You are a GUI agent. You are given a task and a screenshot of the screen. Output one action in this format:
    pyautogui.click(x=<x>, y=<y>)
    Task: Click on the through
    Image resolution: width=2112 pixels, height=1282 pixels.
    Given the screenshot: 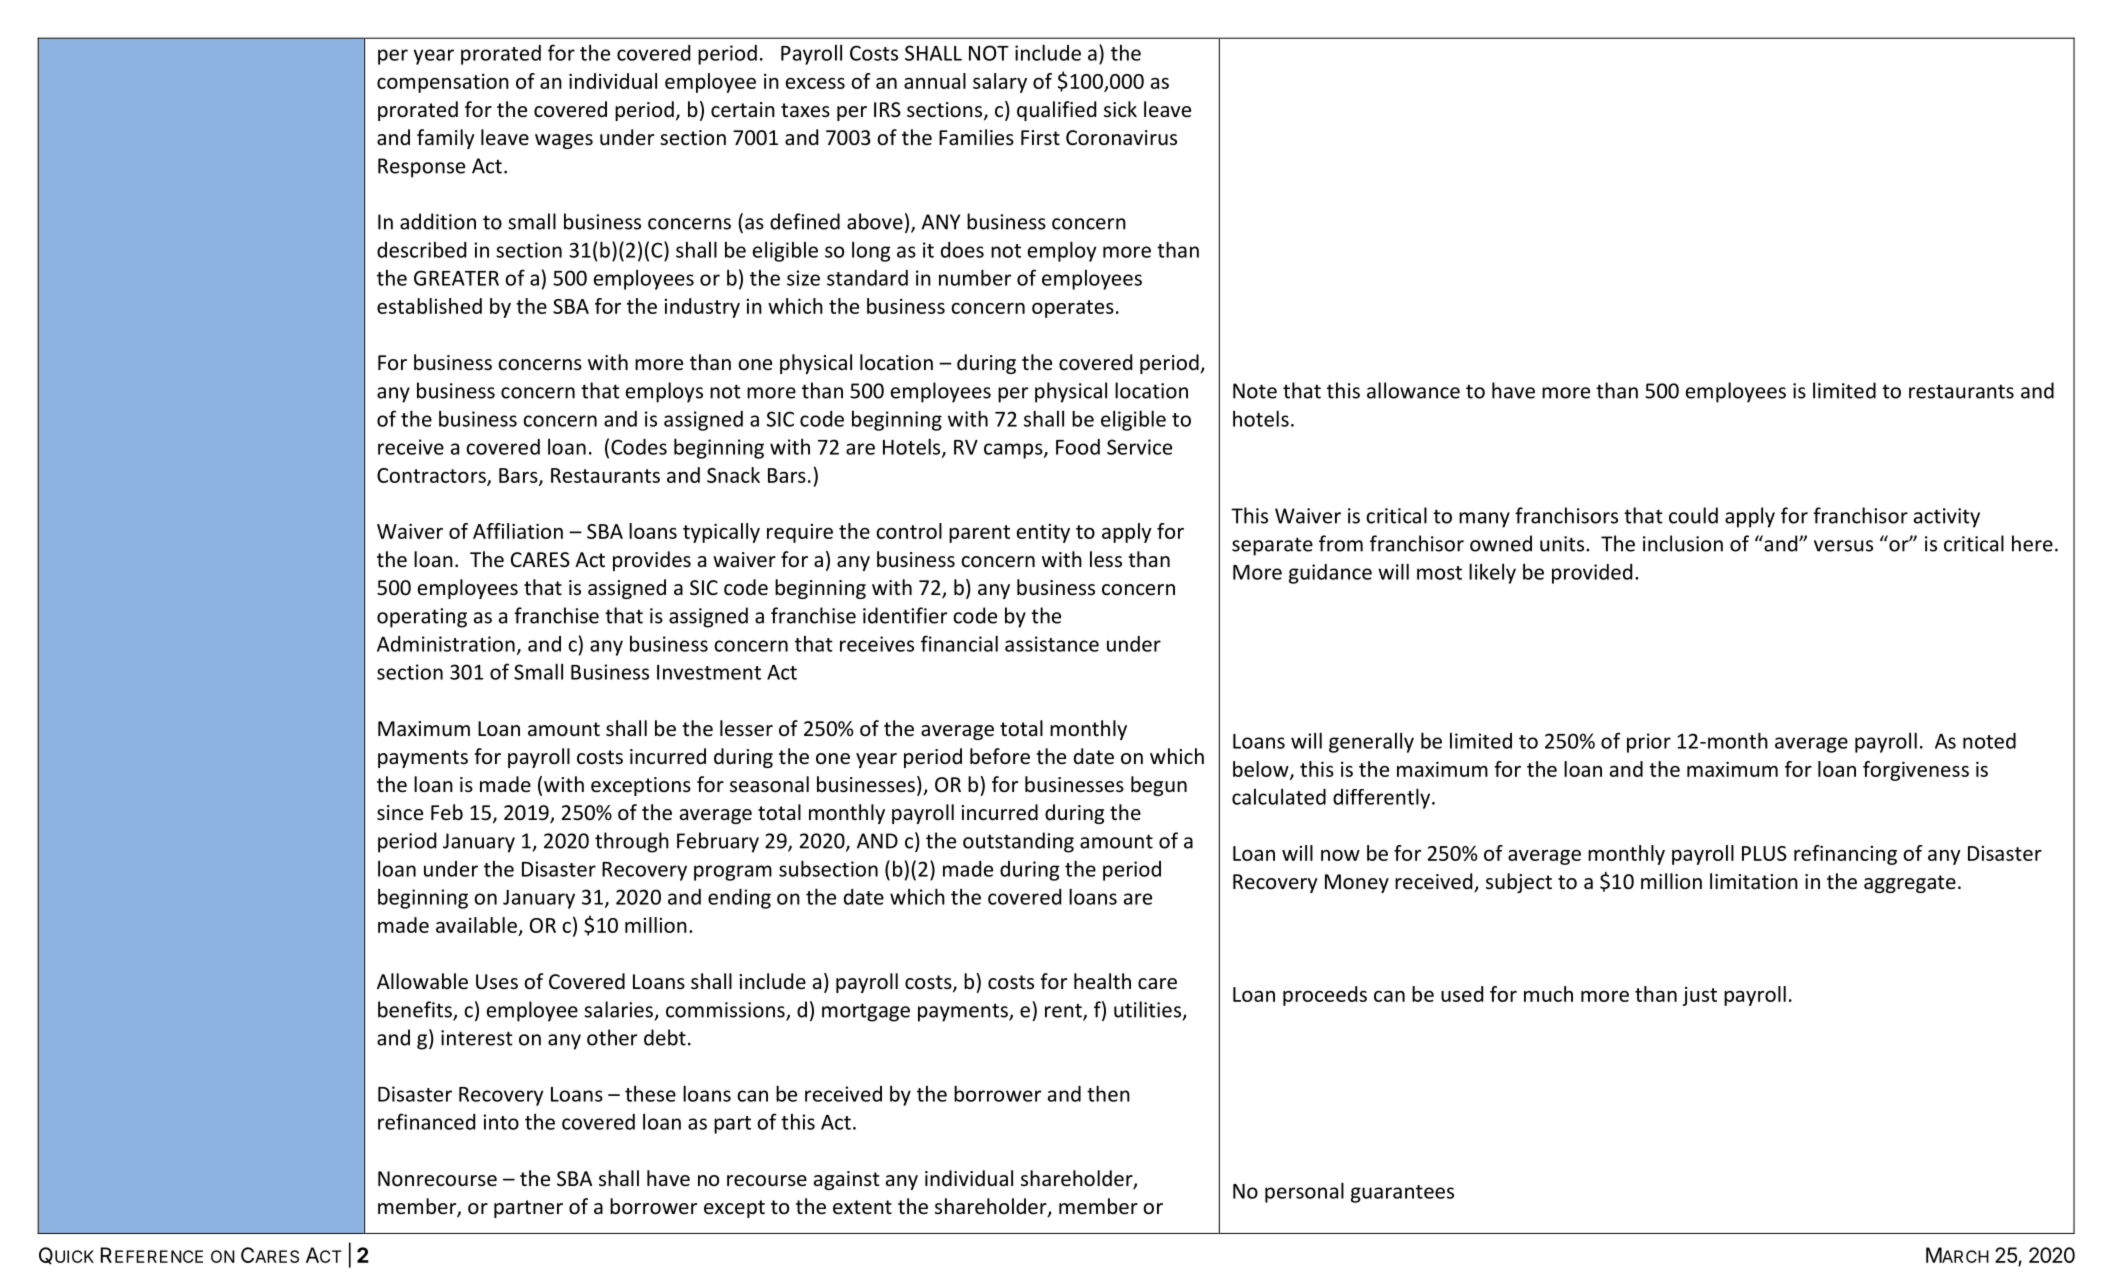 What is the action you would take?
    pyautogui.click(x=632, y=842)
